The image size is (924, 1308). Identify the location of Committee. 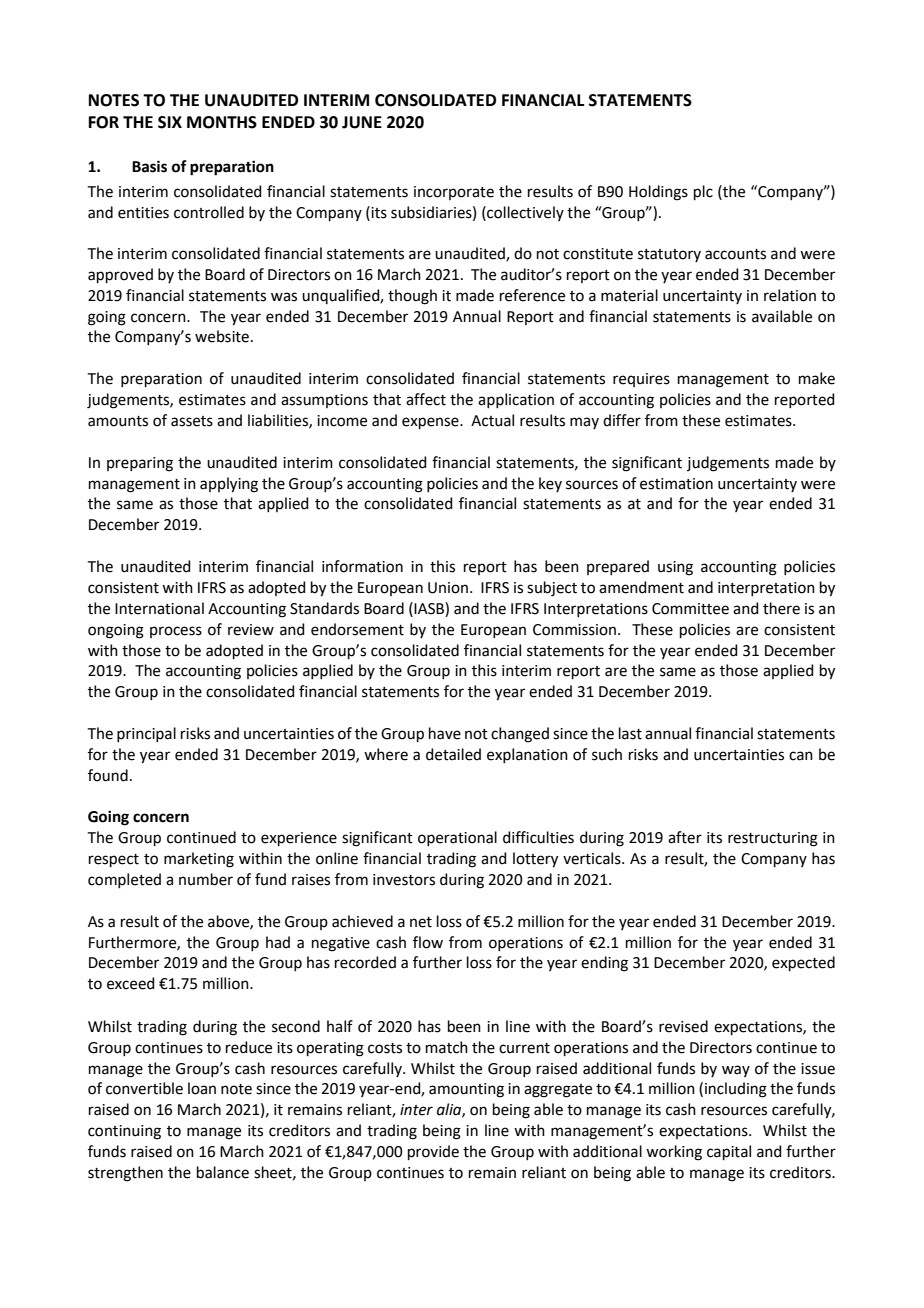
(690, 609).
